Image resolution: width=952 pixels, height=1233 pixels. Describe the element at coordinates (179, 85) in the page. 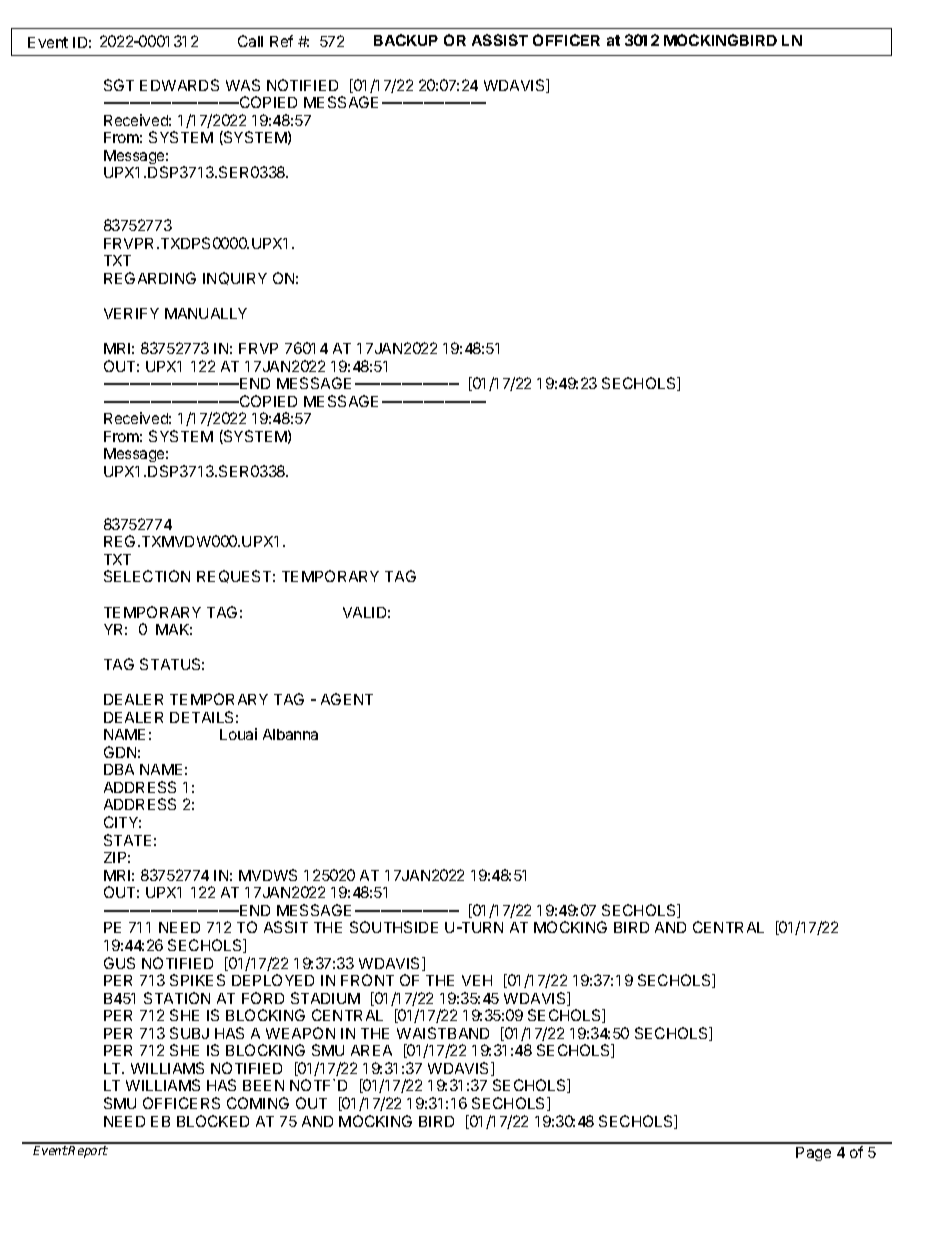

I see `EDWARDS` at that location.
